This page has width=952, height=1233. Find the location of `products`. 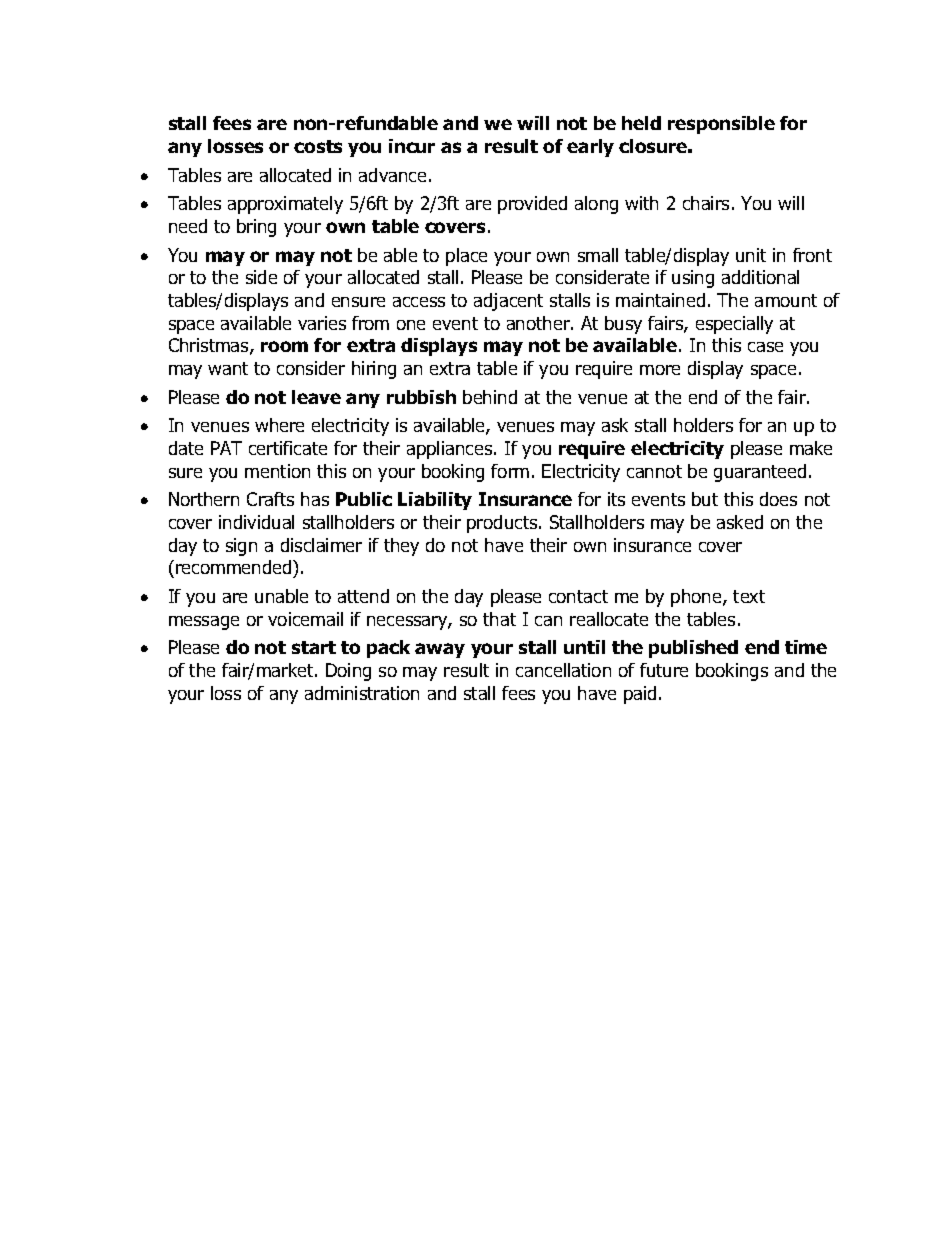

products is located at coordinates (503, 524).
